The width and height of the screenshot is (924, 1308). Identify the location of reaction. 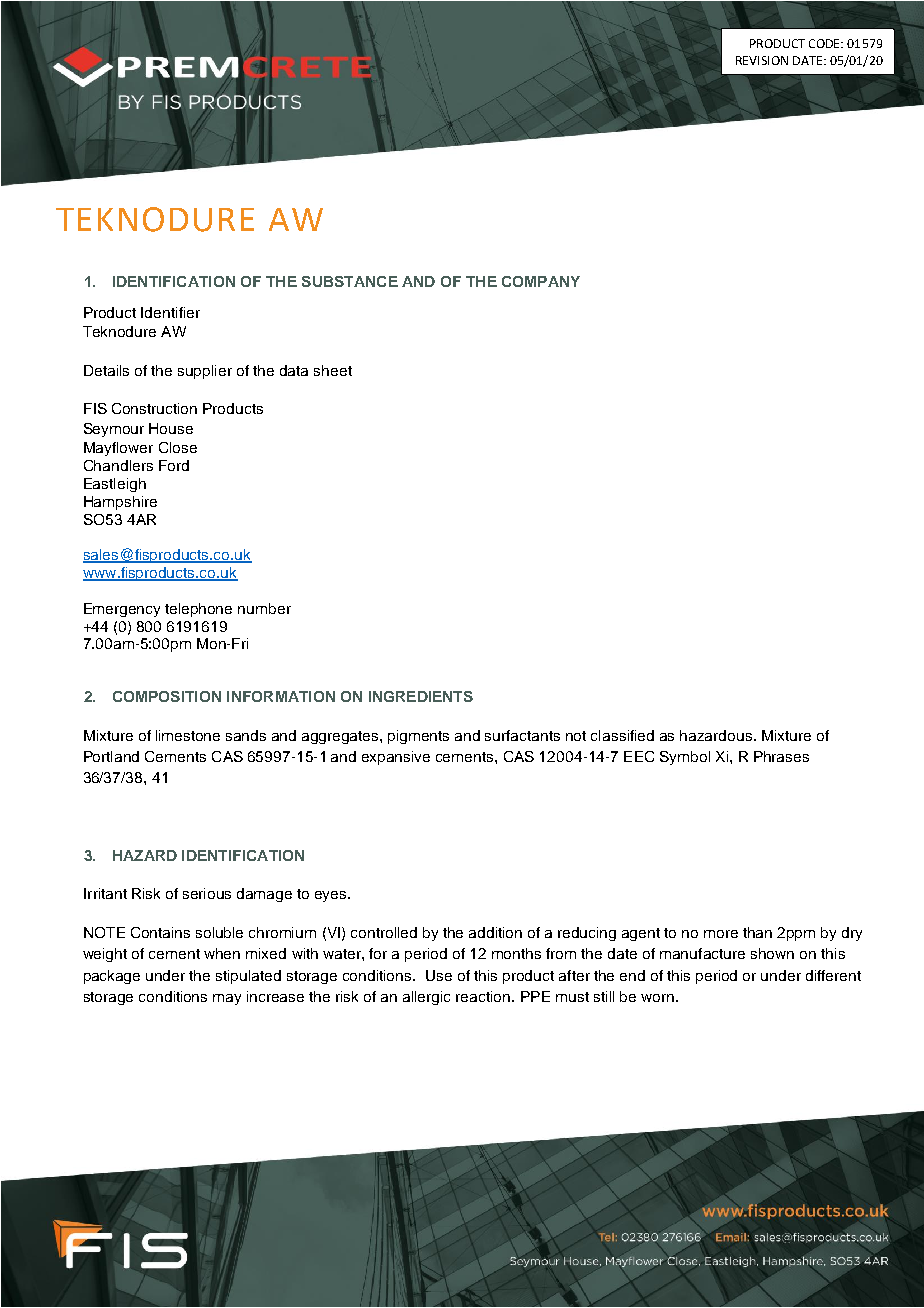
(484, 996).
